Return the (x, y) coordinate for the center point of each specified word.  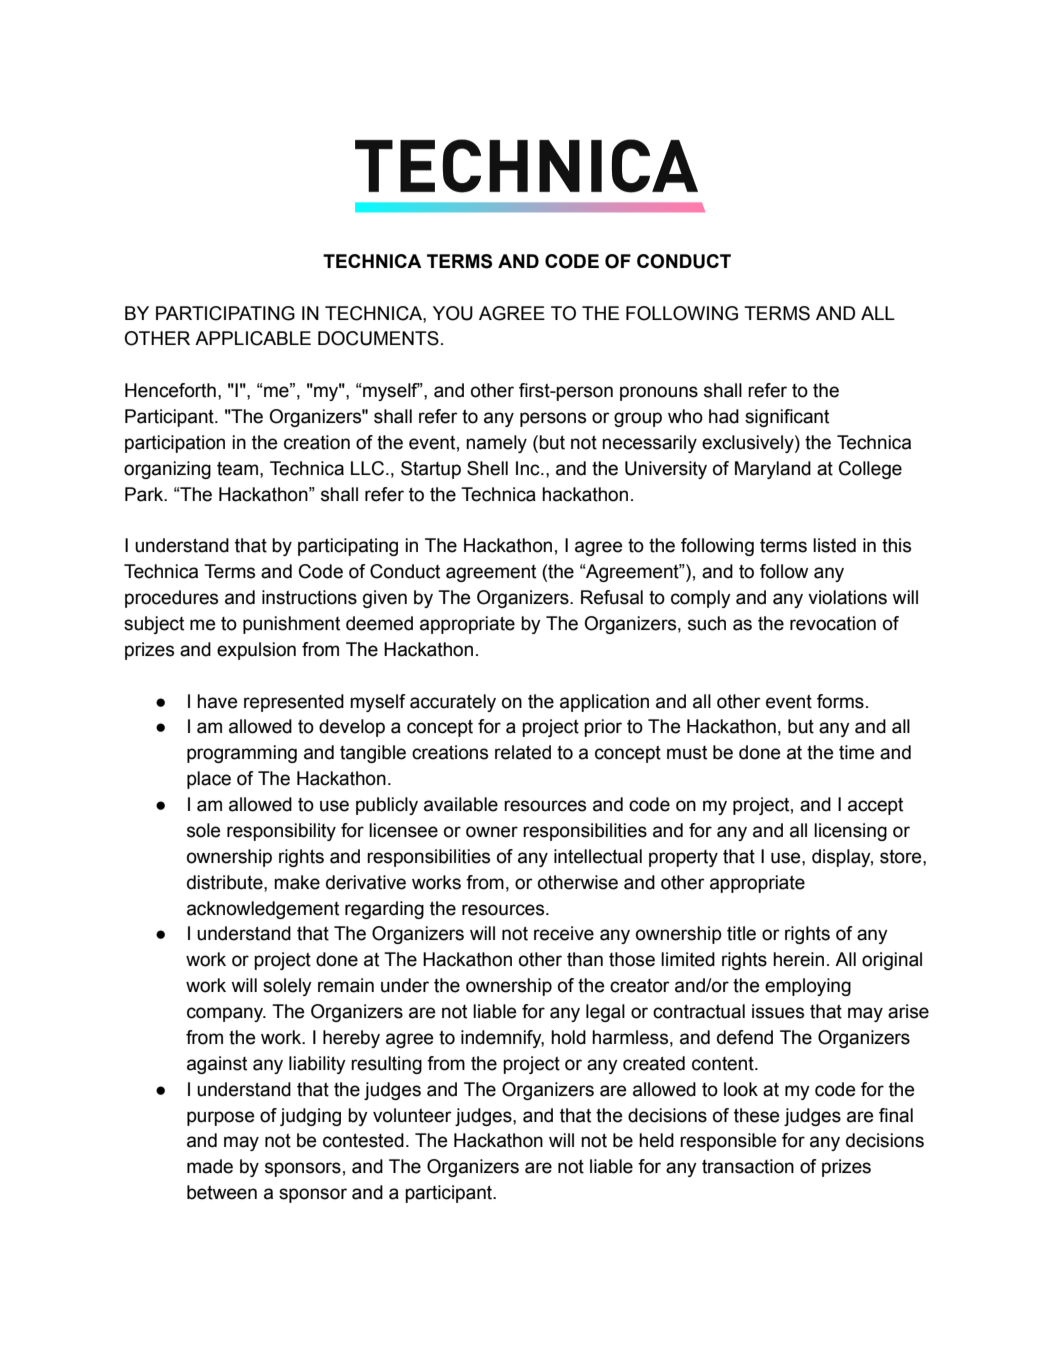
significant (787, 418)
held (656, 1140)
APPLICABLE (253, 338)
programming (242, 754)
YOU (453, 313)
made (210, 1166)
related (523, 752)
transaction (748, 1166)
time (857, 752)
